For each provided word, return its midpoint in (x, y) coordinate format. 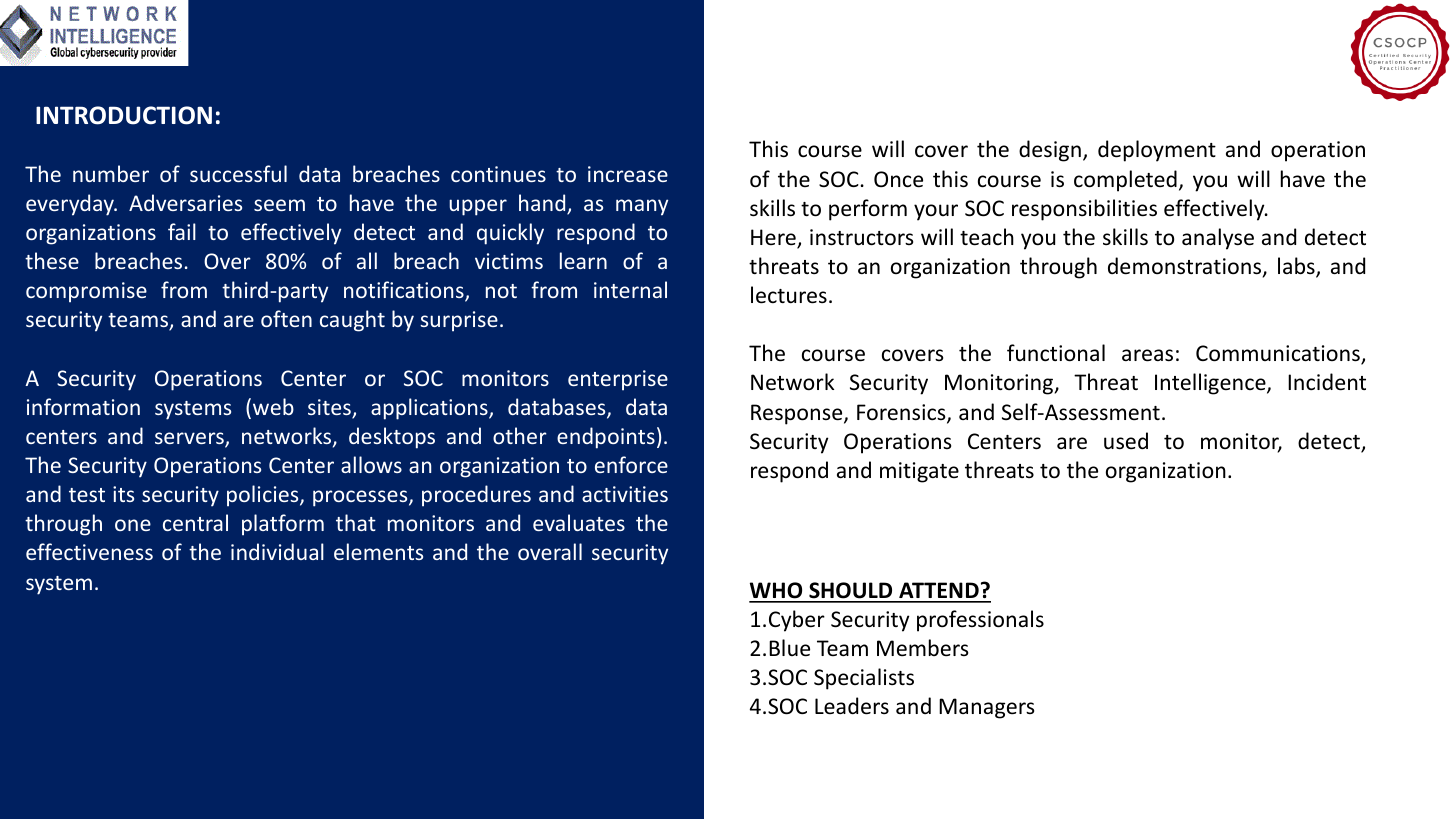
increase (628, 174)
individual (277, 551)
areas (1147, 355)
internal (630, 289)
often (286, 318)
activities (625, 494)
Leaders (852, 706)
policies (264, 496)
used (1126, 441)
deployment (1157, 151)
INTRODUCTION (124, 115)
